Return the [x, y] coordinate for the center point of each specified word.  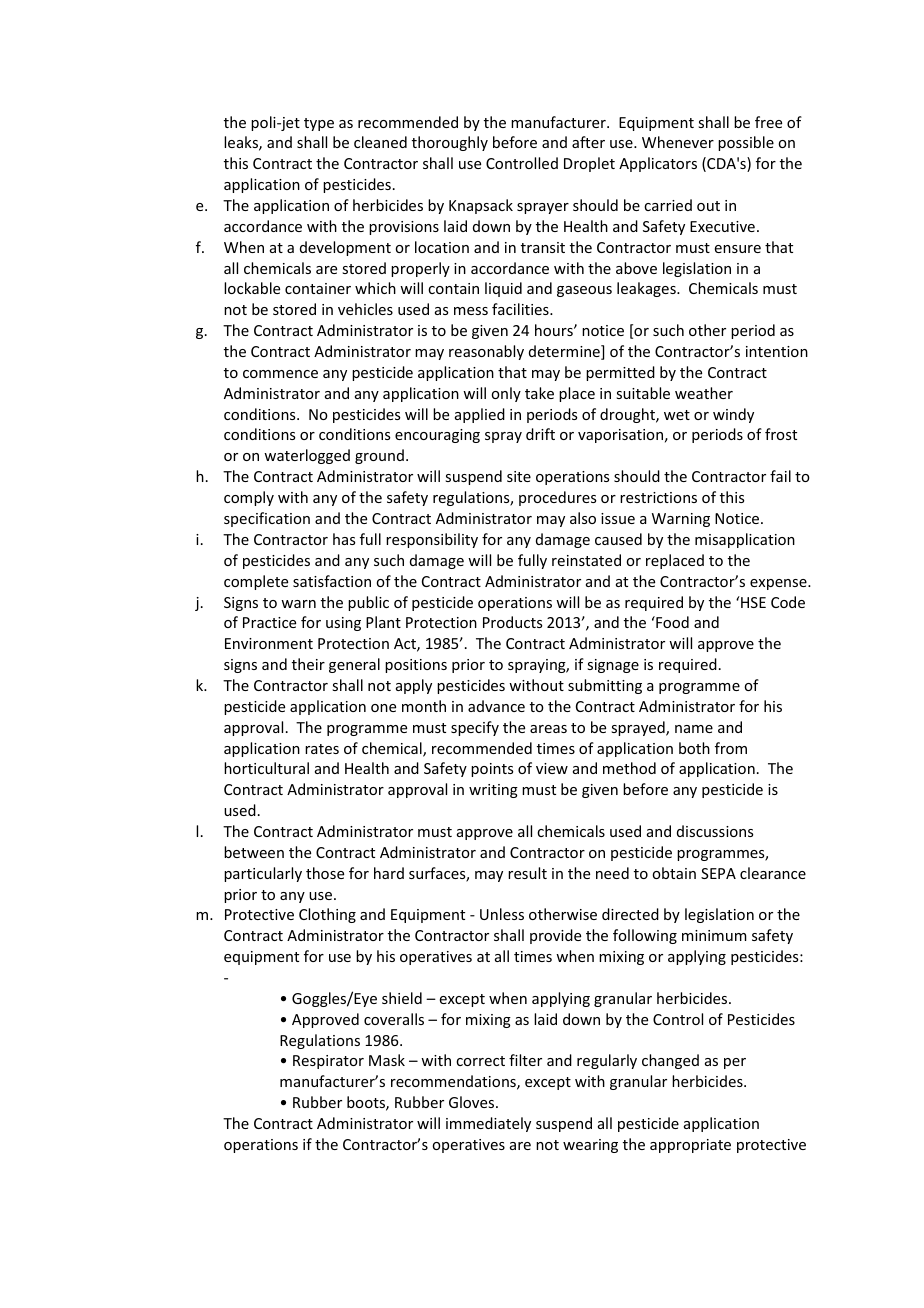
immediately [488, 1124]
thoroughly [450, 143]
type [319, 124]
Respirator [328, 1062]
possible [746, 143]
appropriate [690, 1146]
